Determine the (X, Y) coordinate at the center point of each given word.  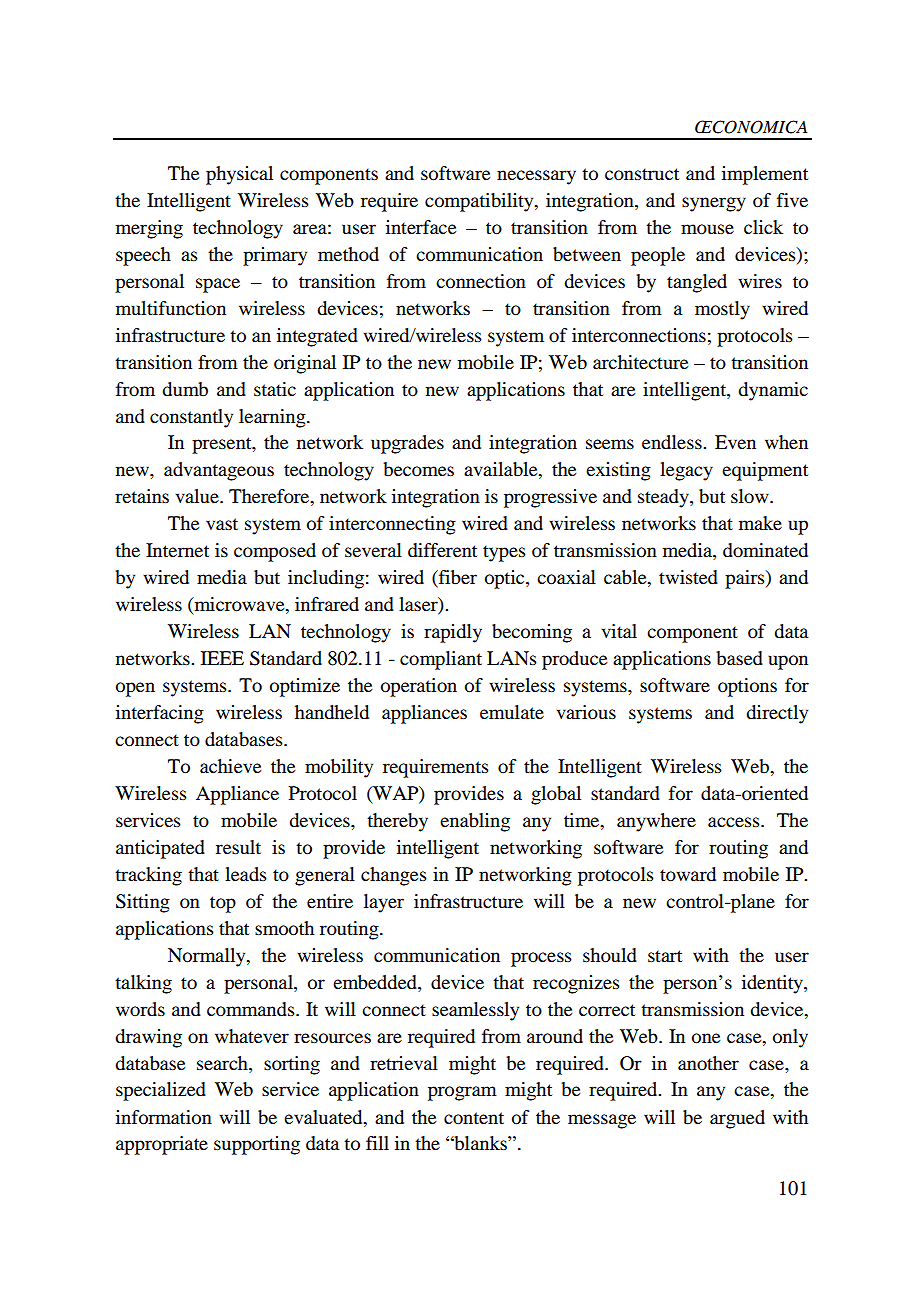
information (164, 1117)
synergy (714, 204)
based (740, 658)
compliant (441, 660)
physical (239, 175)
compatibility (480, 202)
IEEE (222, 658)
